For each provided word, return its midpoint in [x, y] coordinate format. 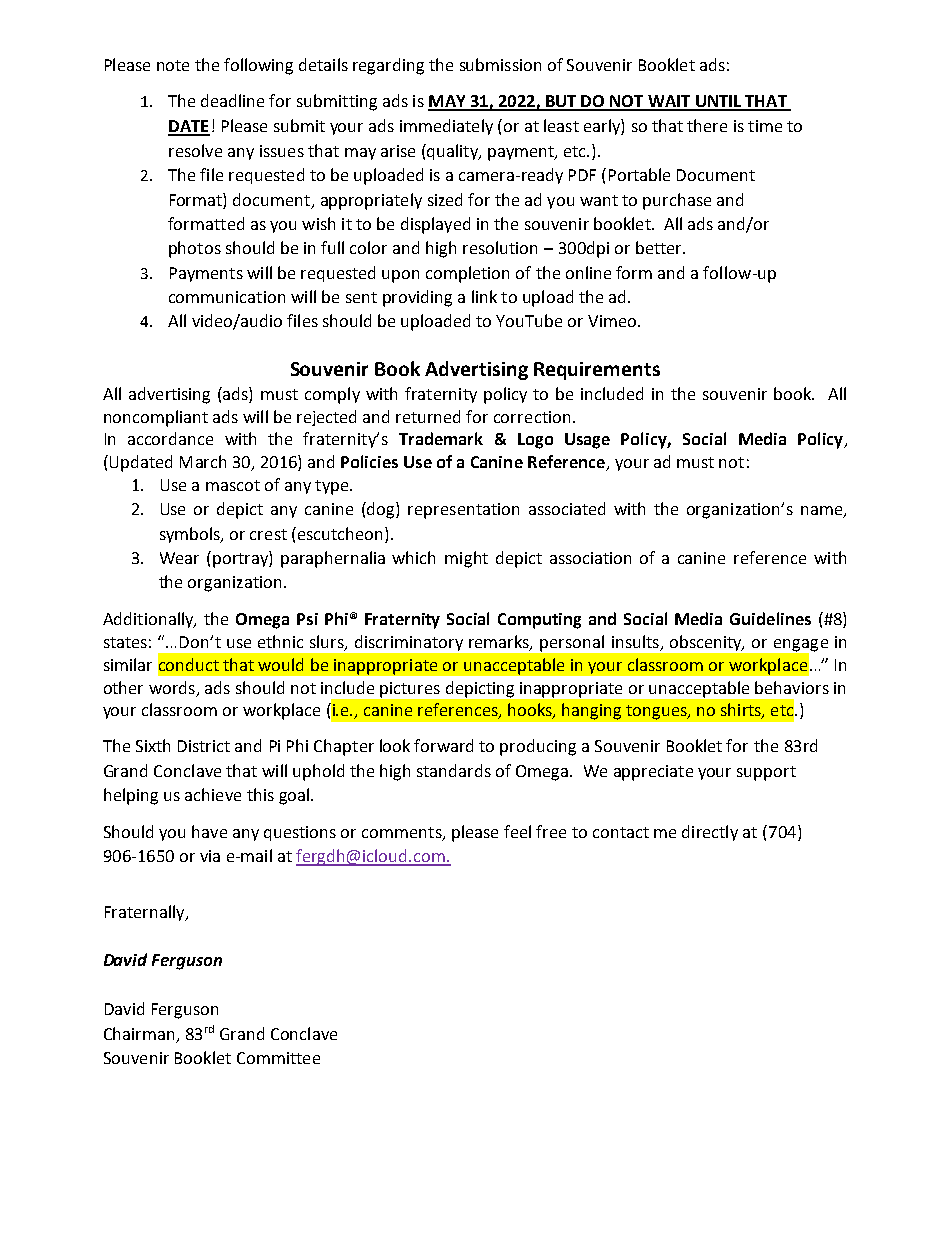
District [204, 746]
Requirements [597, 371]
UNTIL [718, 102]
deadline [232, 100]
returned [428, 416]
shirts [742, 711]
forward [443, 745]
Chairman [139, 1033]
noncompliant [156, 418]
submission [500, 64]
